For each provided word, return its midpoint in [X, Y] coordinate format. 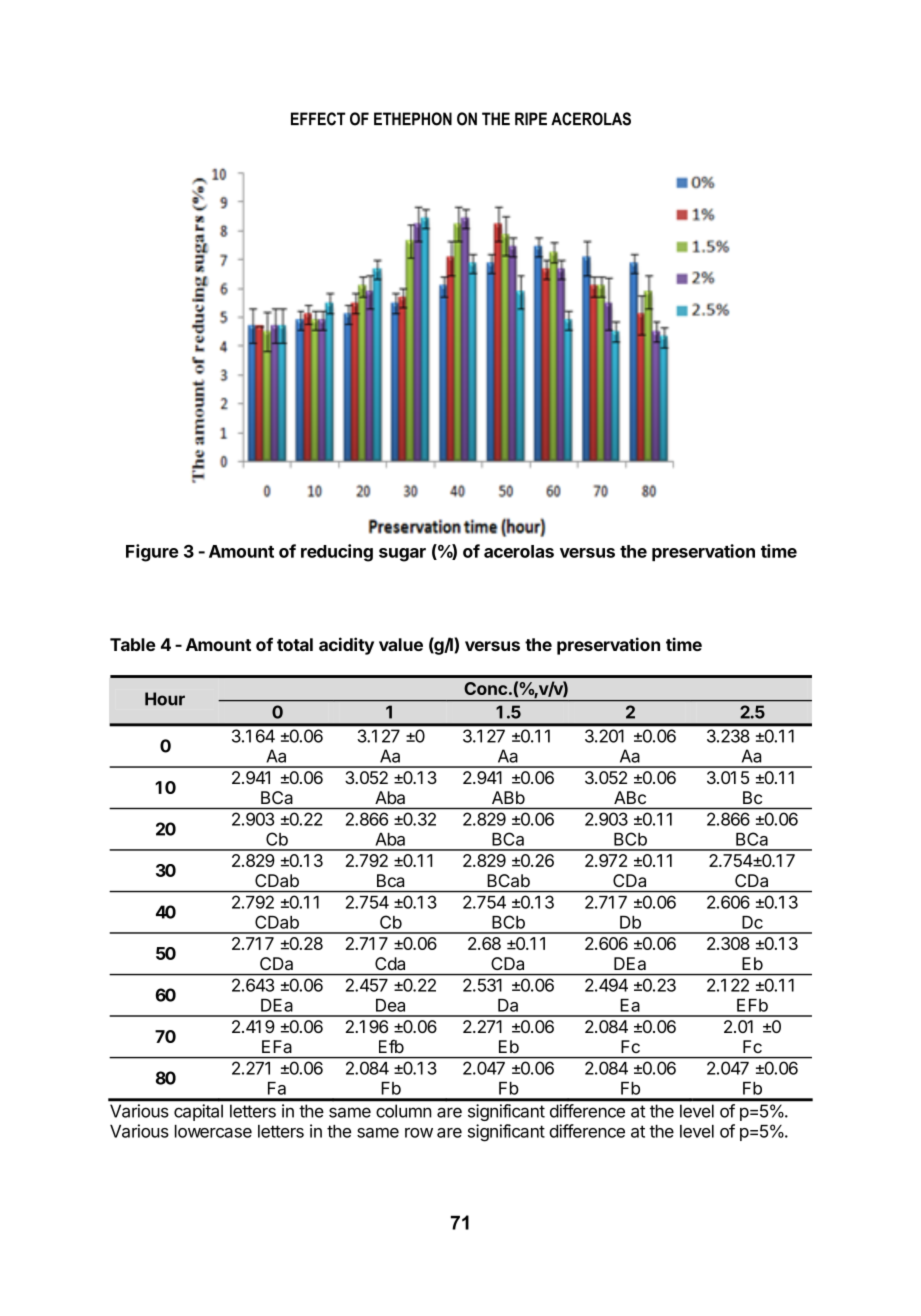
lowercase [213, 1131]
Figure [152, 553]
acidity [346, 646]
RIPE [531, 118]
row [419, 1133]
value [401, 644]
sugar [402, 555]
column [403, 1111]
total [295, 644]
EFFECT [318, 119]
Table [133, 644]
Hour [165, 699]
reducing [337, 553]
